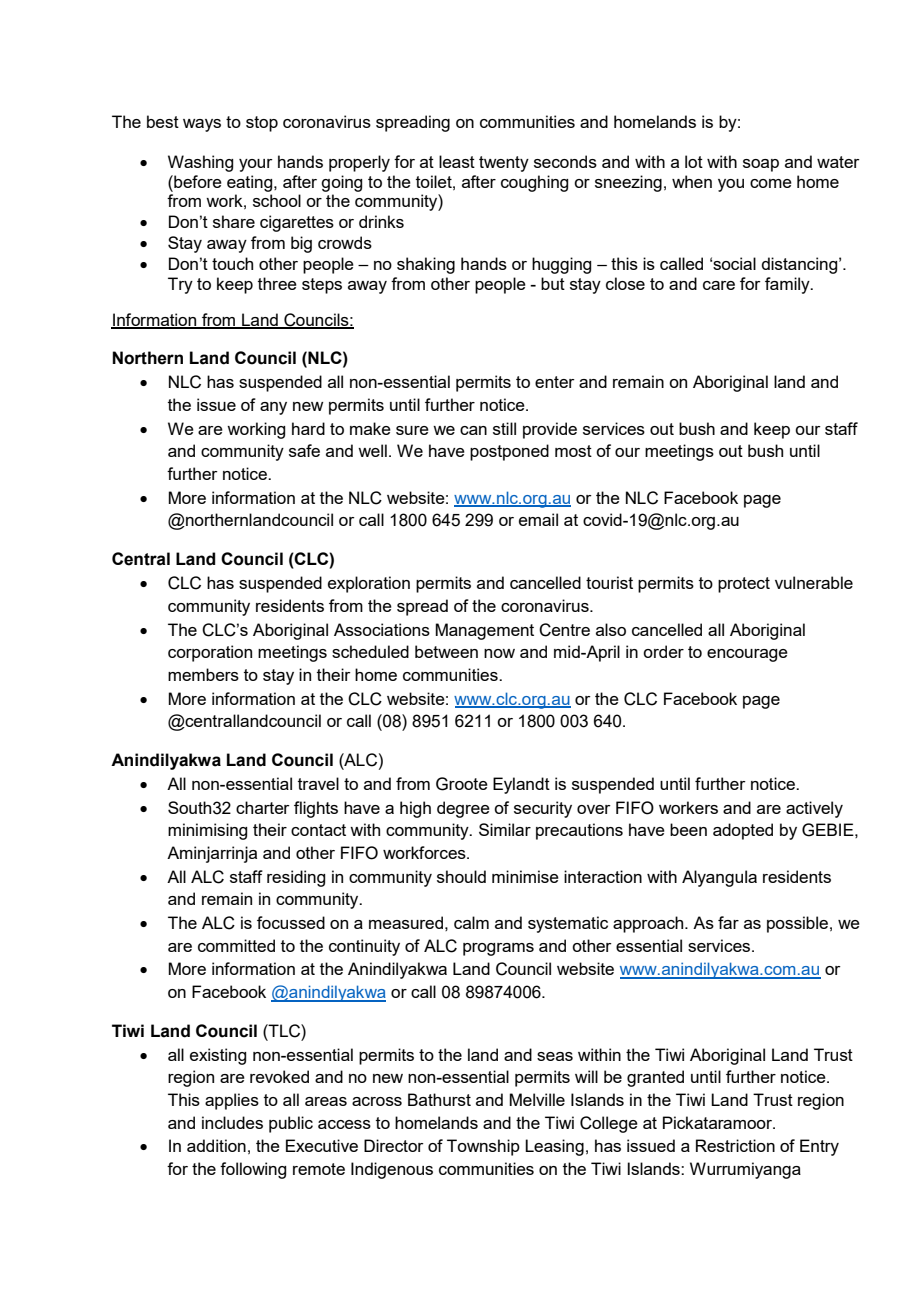 This screenshot has width=924, height=1309. I want to click on your, so click(256, 165).
